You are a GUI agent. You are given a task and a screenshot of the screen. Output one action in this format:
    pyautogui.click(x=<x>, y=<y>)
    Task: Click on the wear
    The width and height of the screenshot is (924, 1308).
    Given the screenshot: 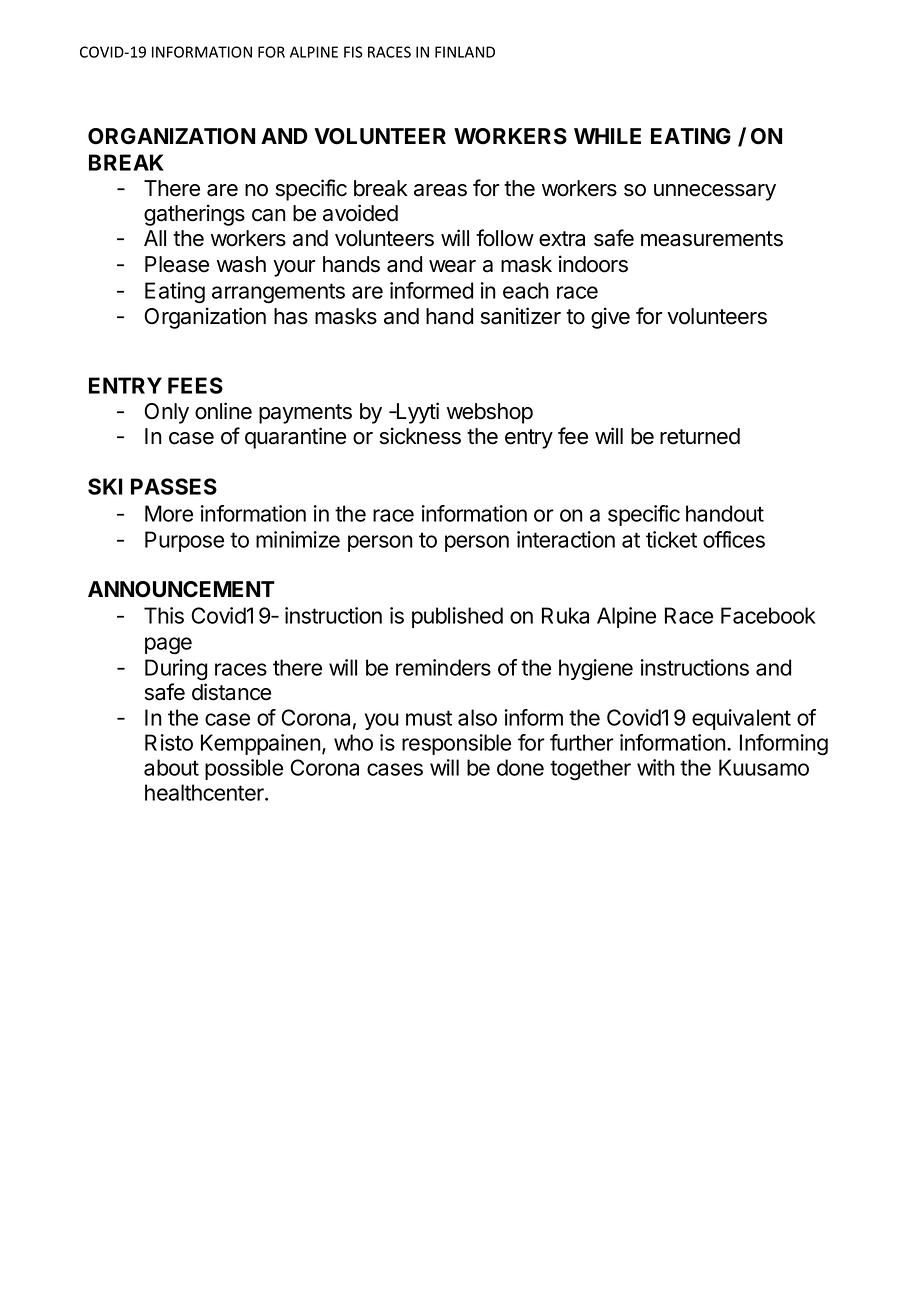 What is the action you would take?
    pyautogui.click(x=452, y=266)
